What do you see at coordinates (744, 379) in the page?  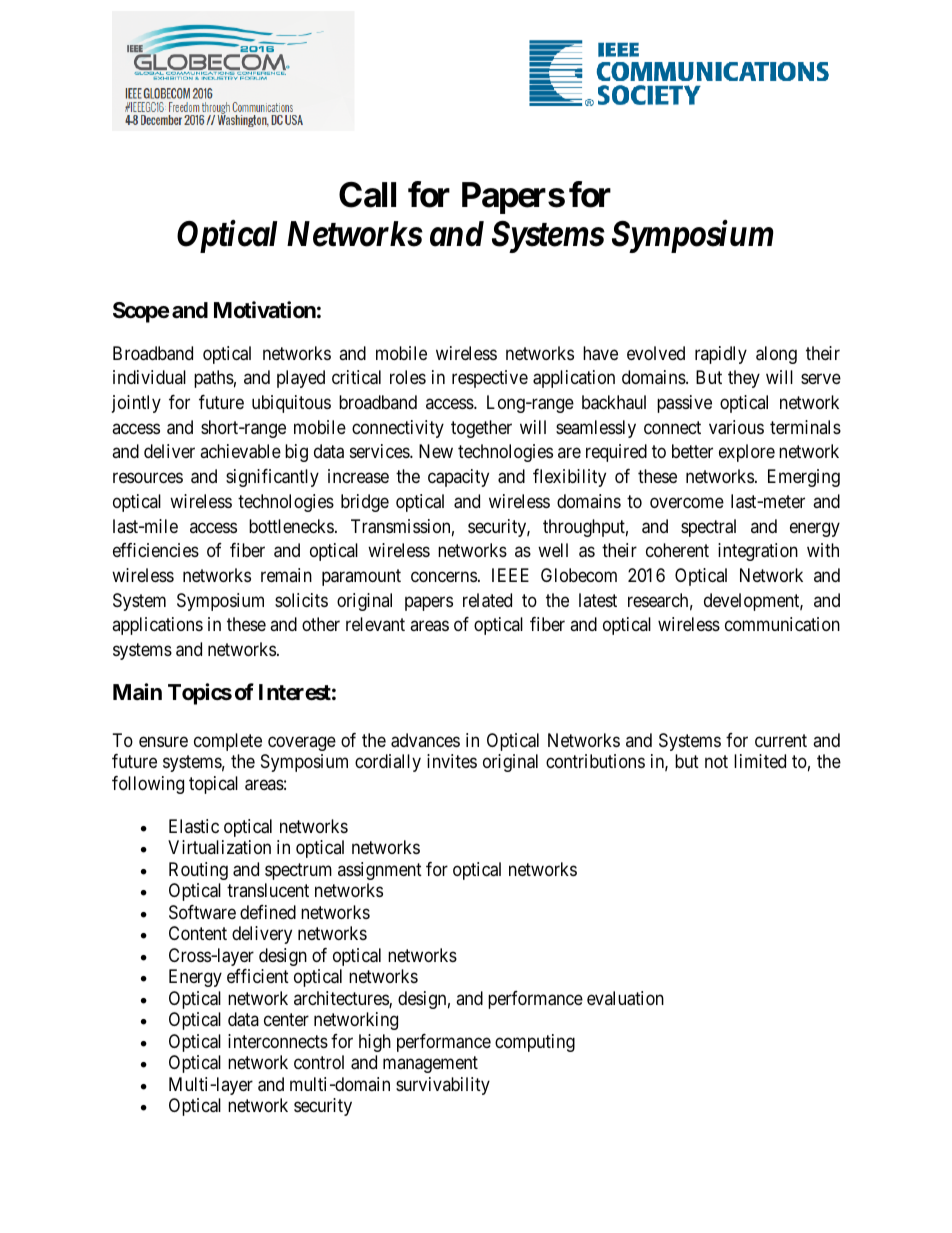 I see `they` at bounding box center [744, 379].
